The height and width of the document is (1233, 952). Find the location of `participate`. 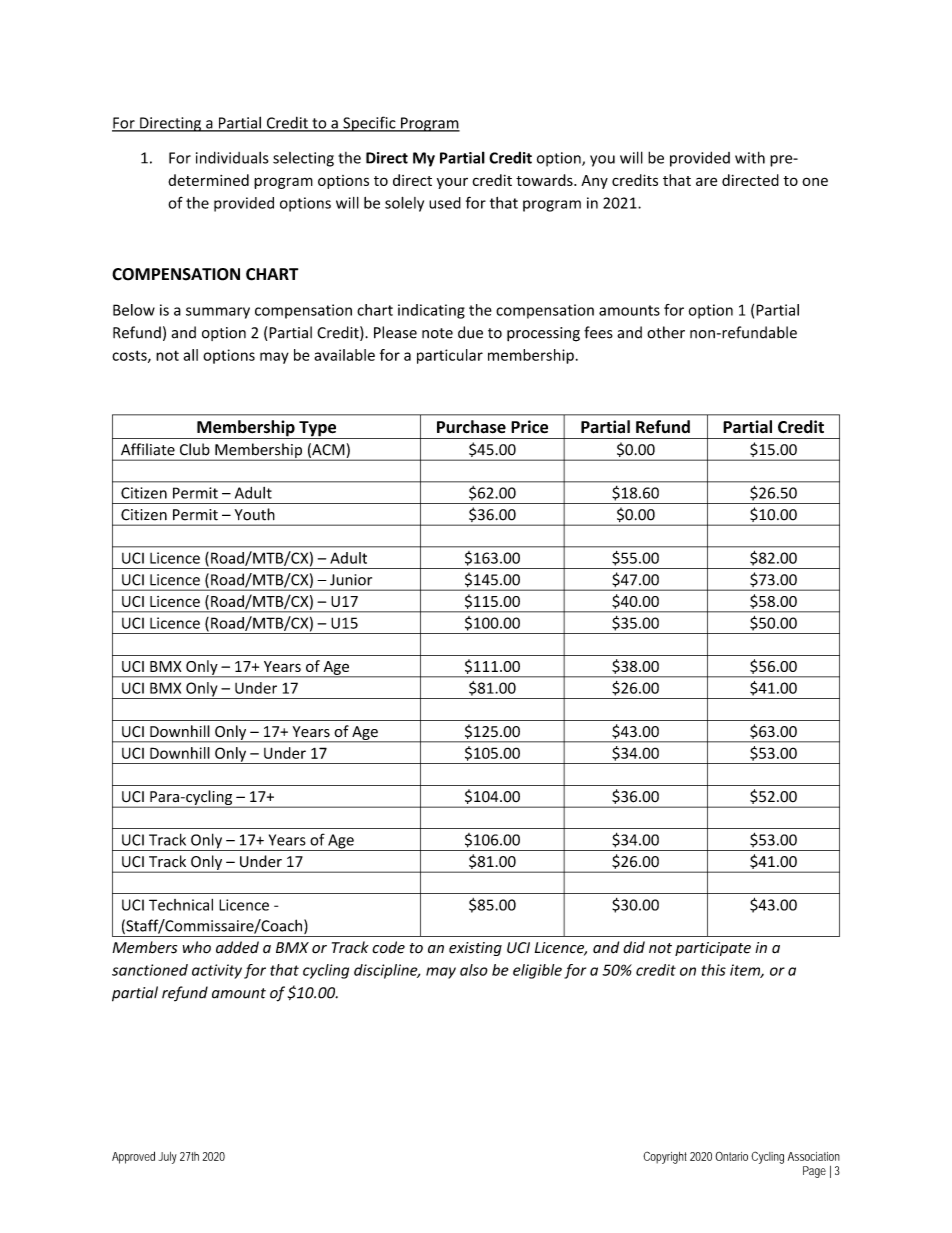

participate is located at coordinates (713, 949).
